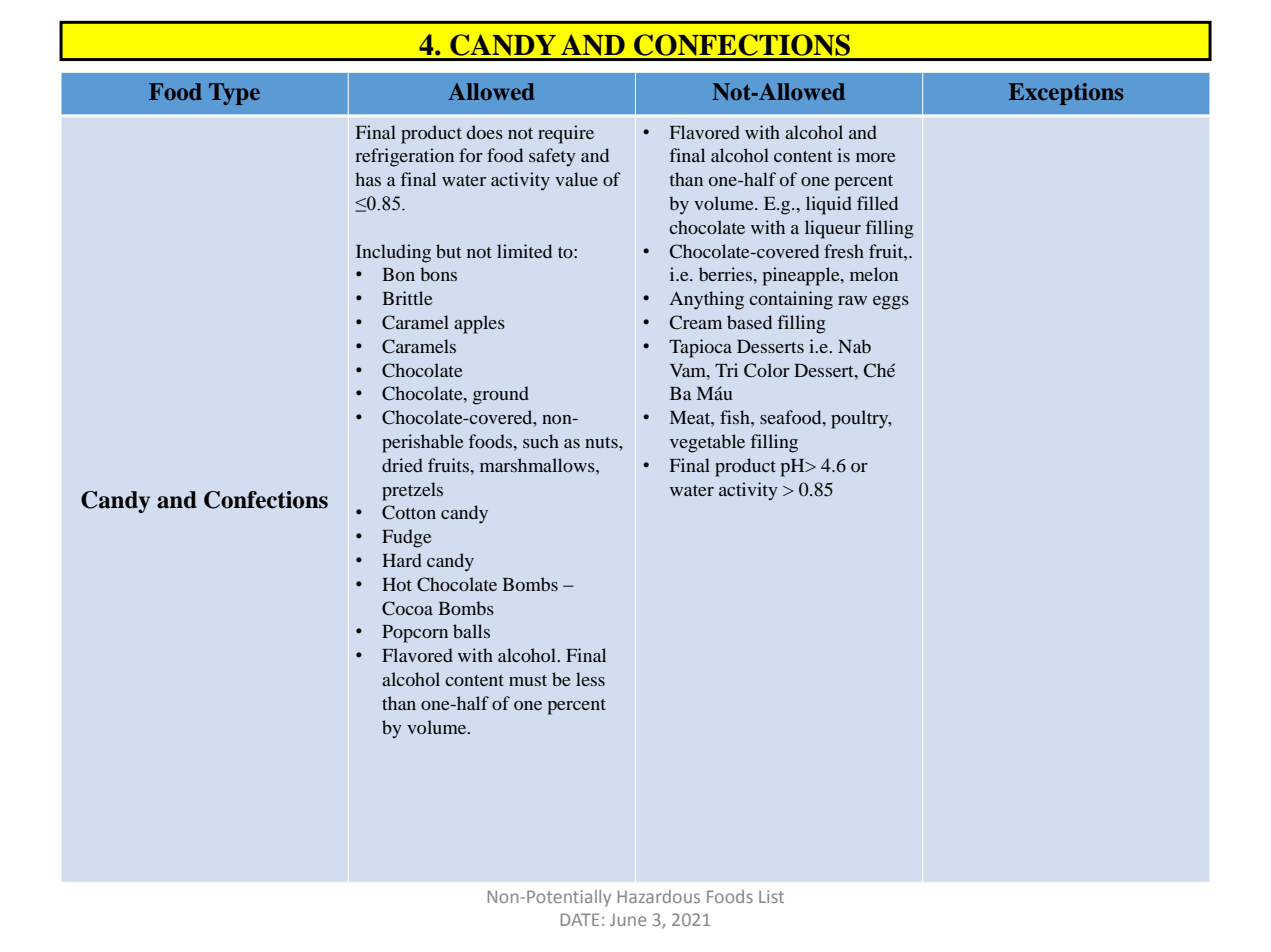 The height and width of the page is (952, 1271). I want to click on Hot, so click(397, 584).
